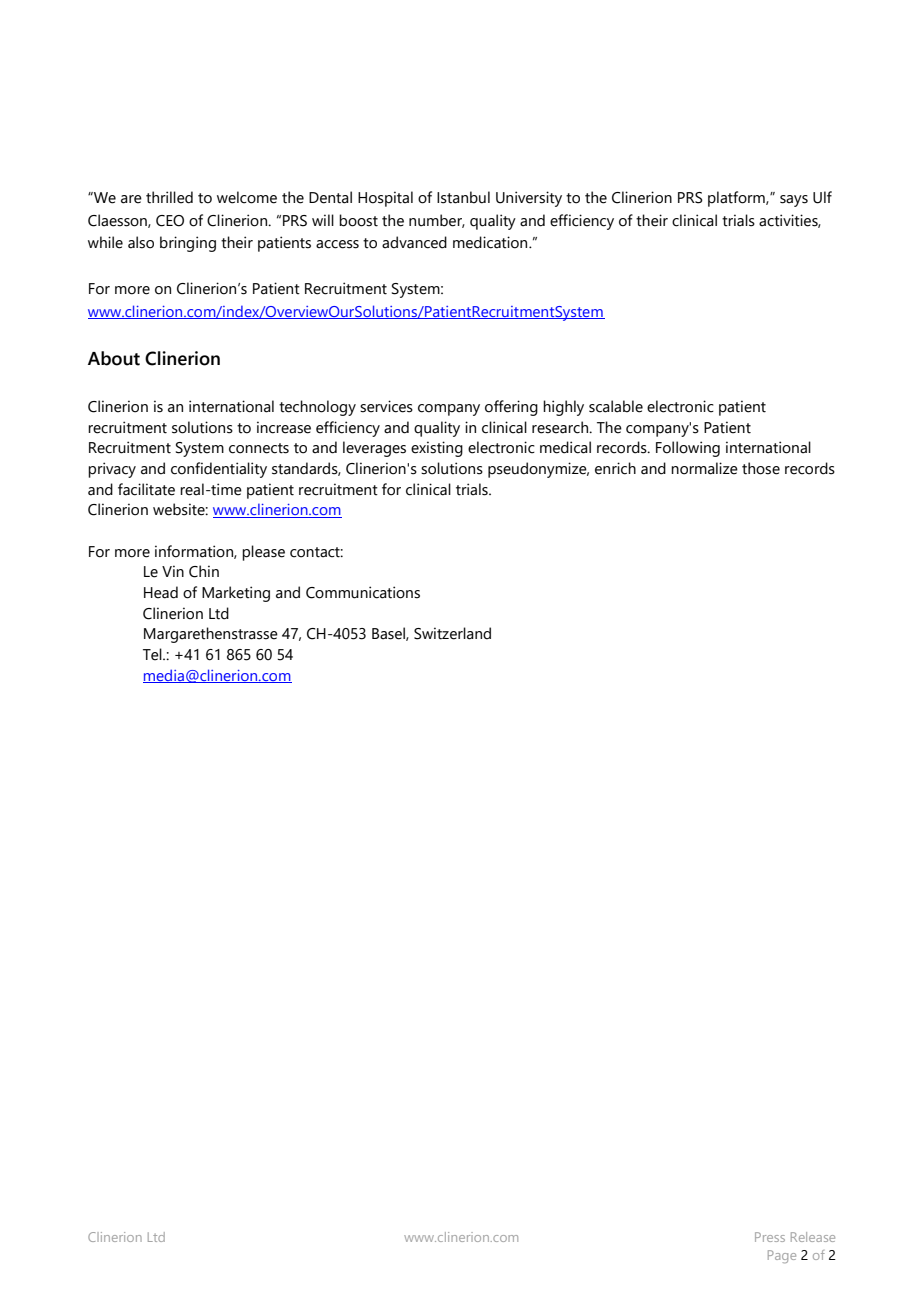 The height and width of the page is (1308, 924). I want to click on bringing, so click(188, 244).
